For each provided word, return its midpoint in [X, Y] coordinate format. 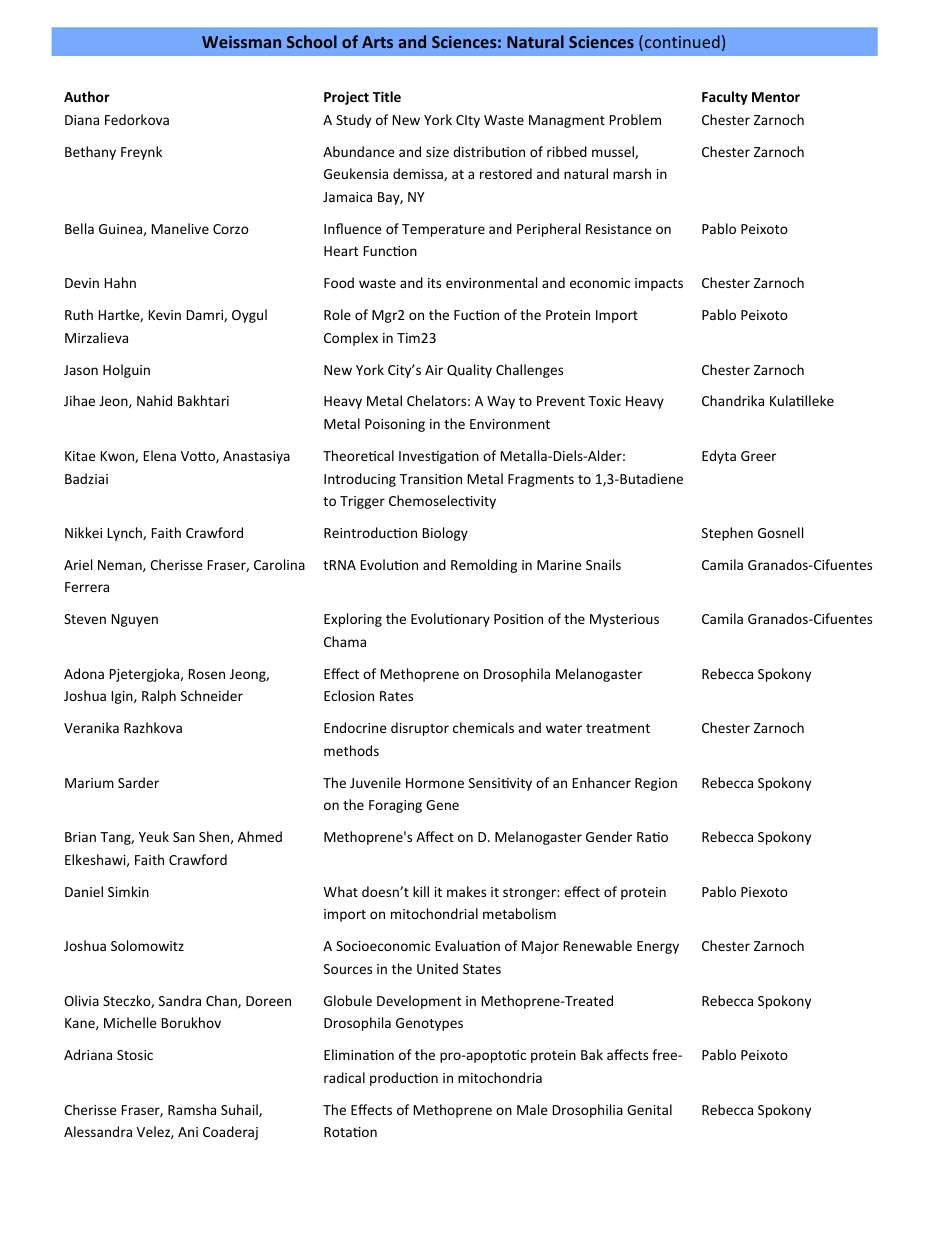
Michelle [130, 1022]
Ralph [159, 697]
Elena [160, 455]
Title [387, 96]
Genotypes [429, 1024]
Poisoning [395, 425]
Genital [649, 1109]
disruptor [420, 729]
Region [656, 784]
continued [682, 41]
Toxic [604, 401]
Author [87, 96]
